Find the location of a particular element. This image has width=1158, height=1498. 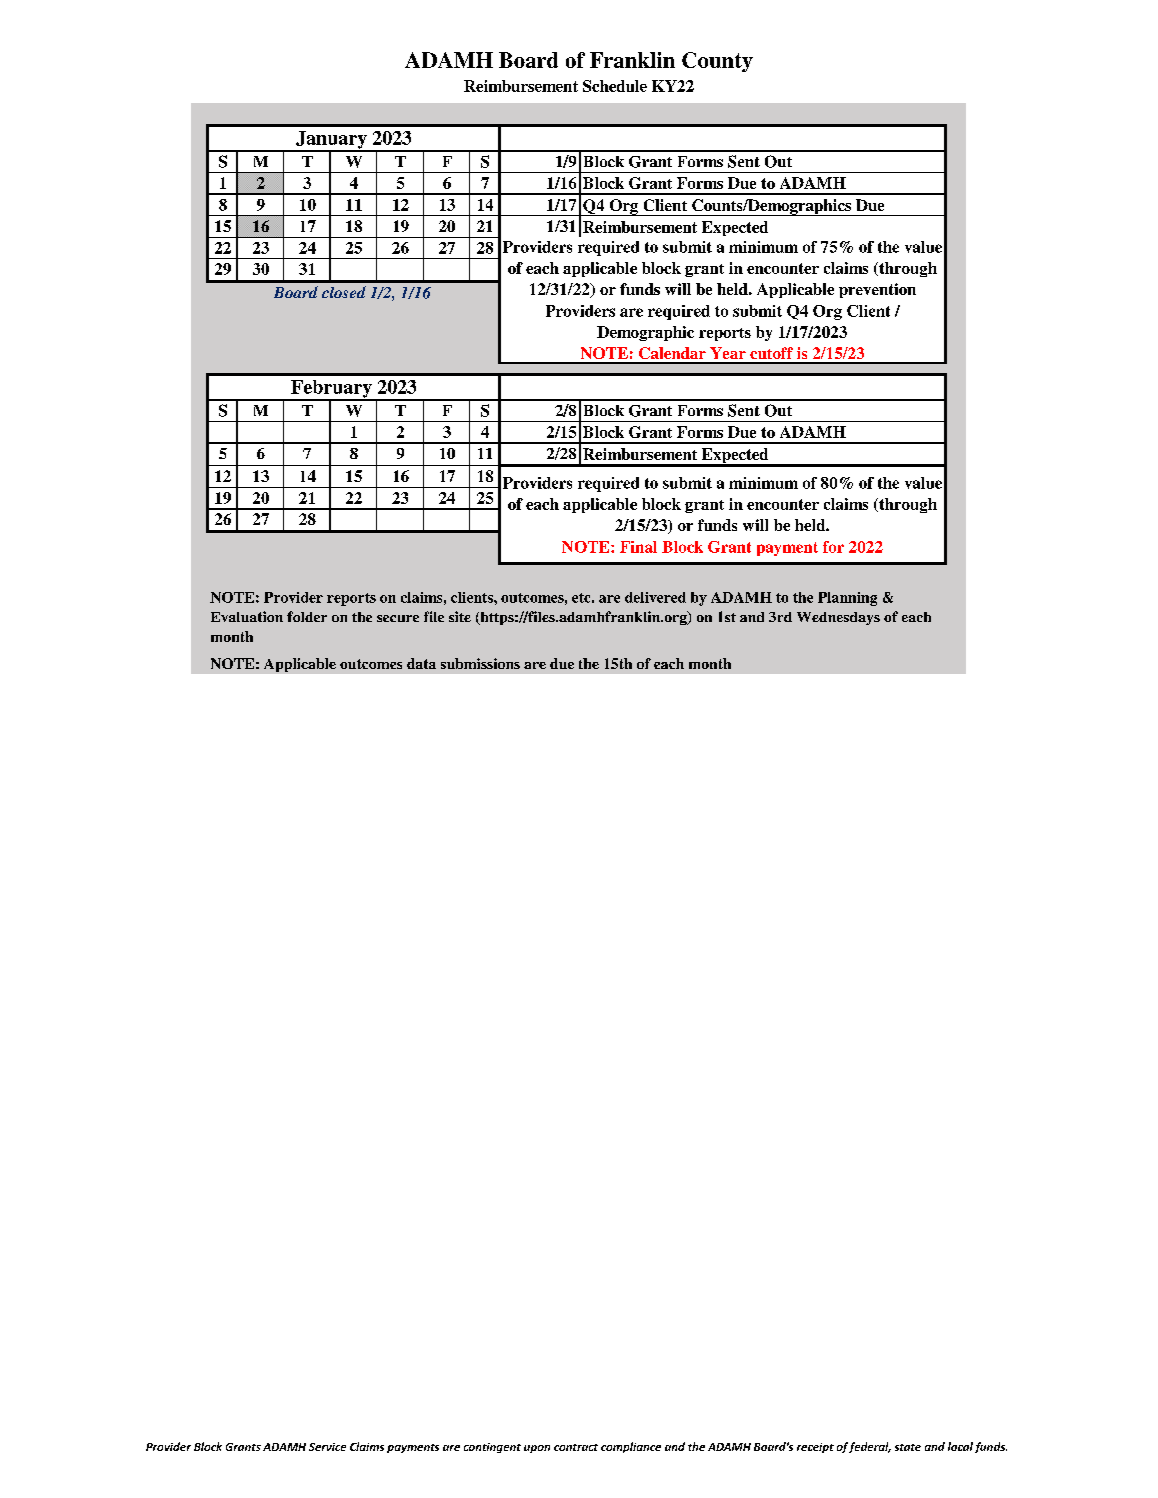

secure is located at coordinates (398, 618).
